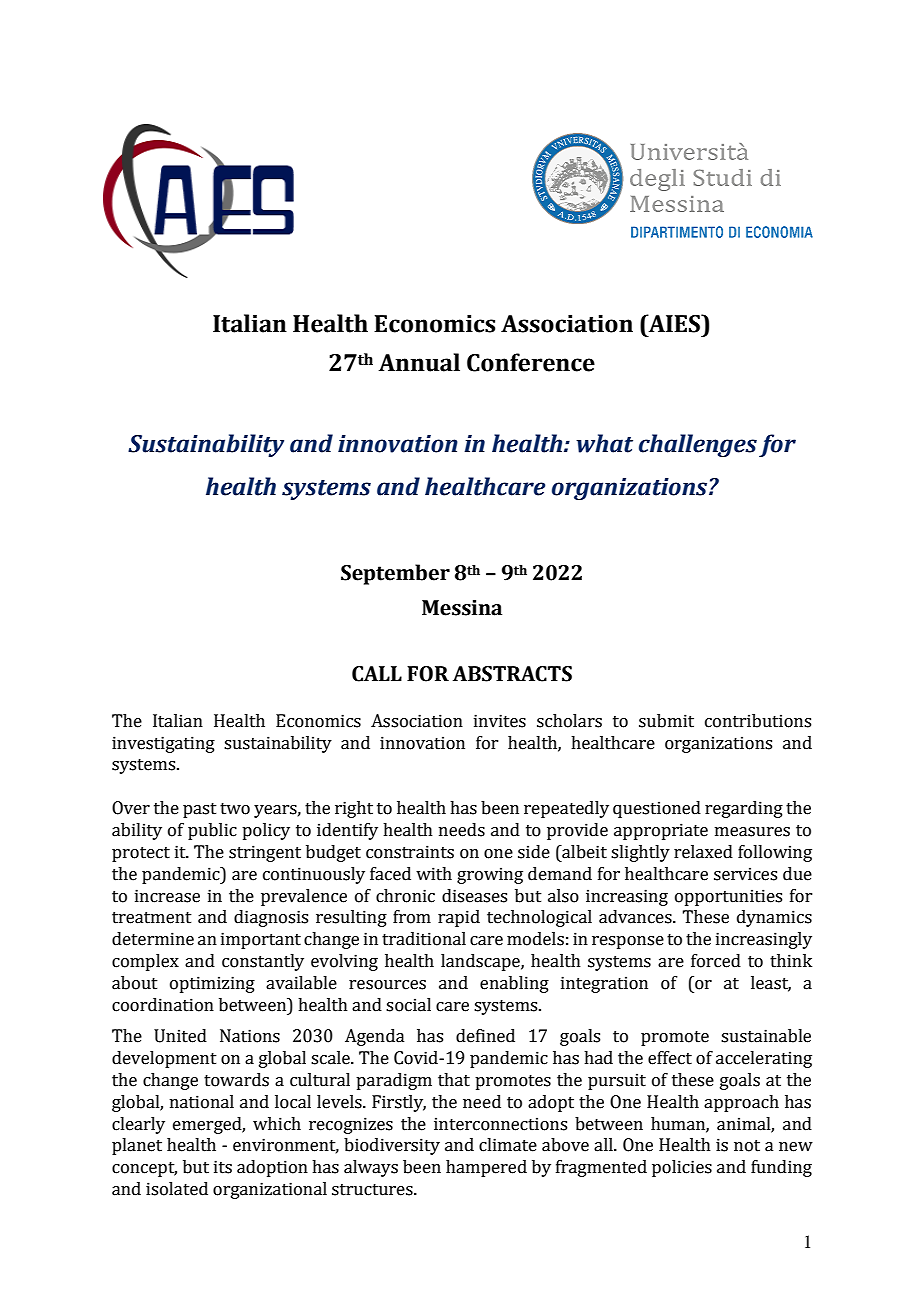 The image size is (924, 1308). I want to click on Conference, so click(531, 362).
